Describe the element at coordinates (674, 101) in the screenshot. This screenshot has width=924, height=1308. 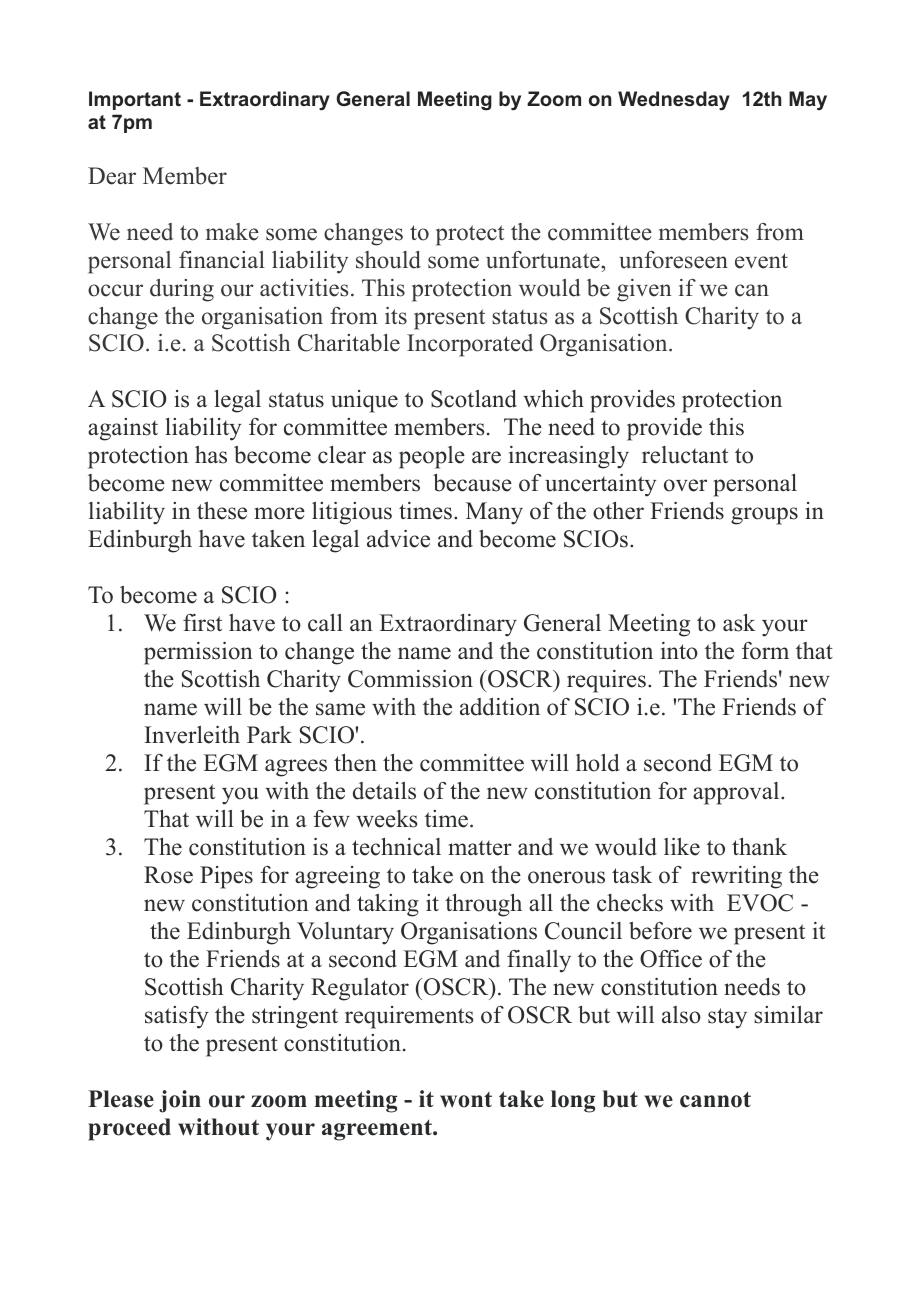
I see `Wednesday` at that location.
